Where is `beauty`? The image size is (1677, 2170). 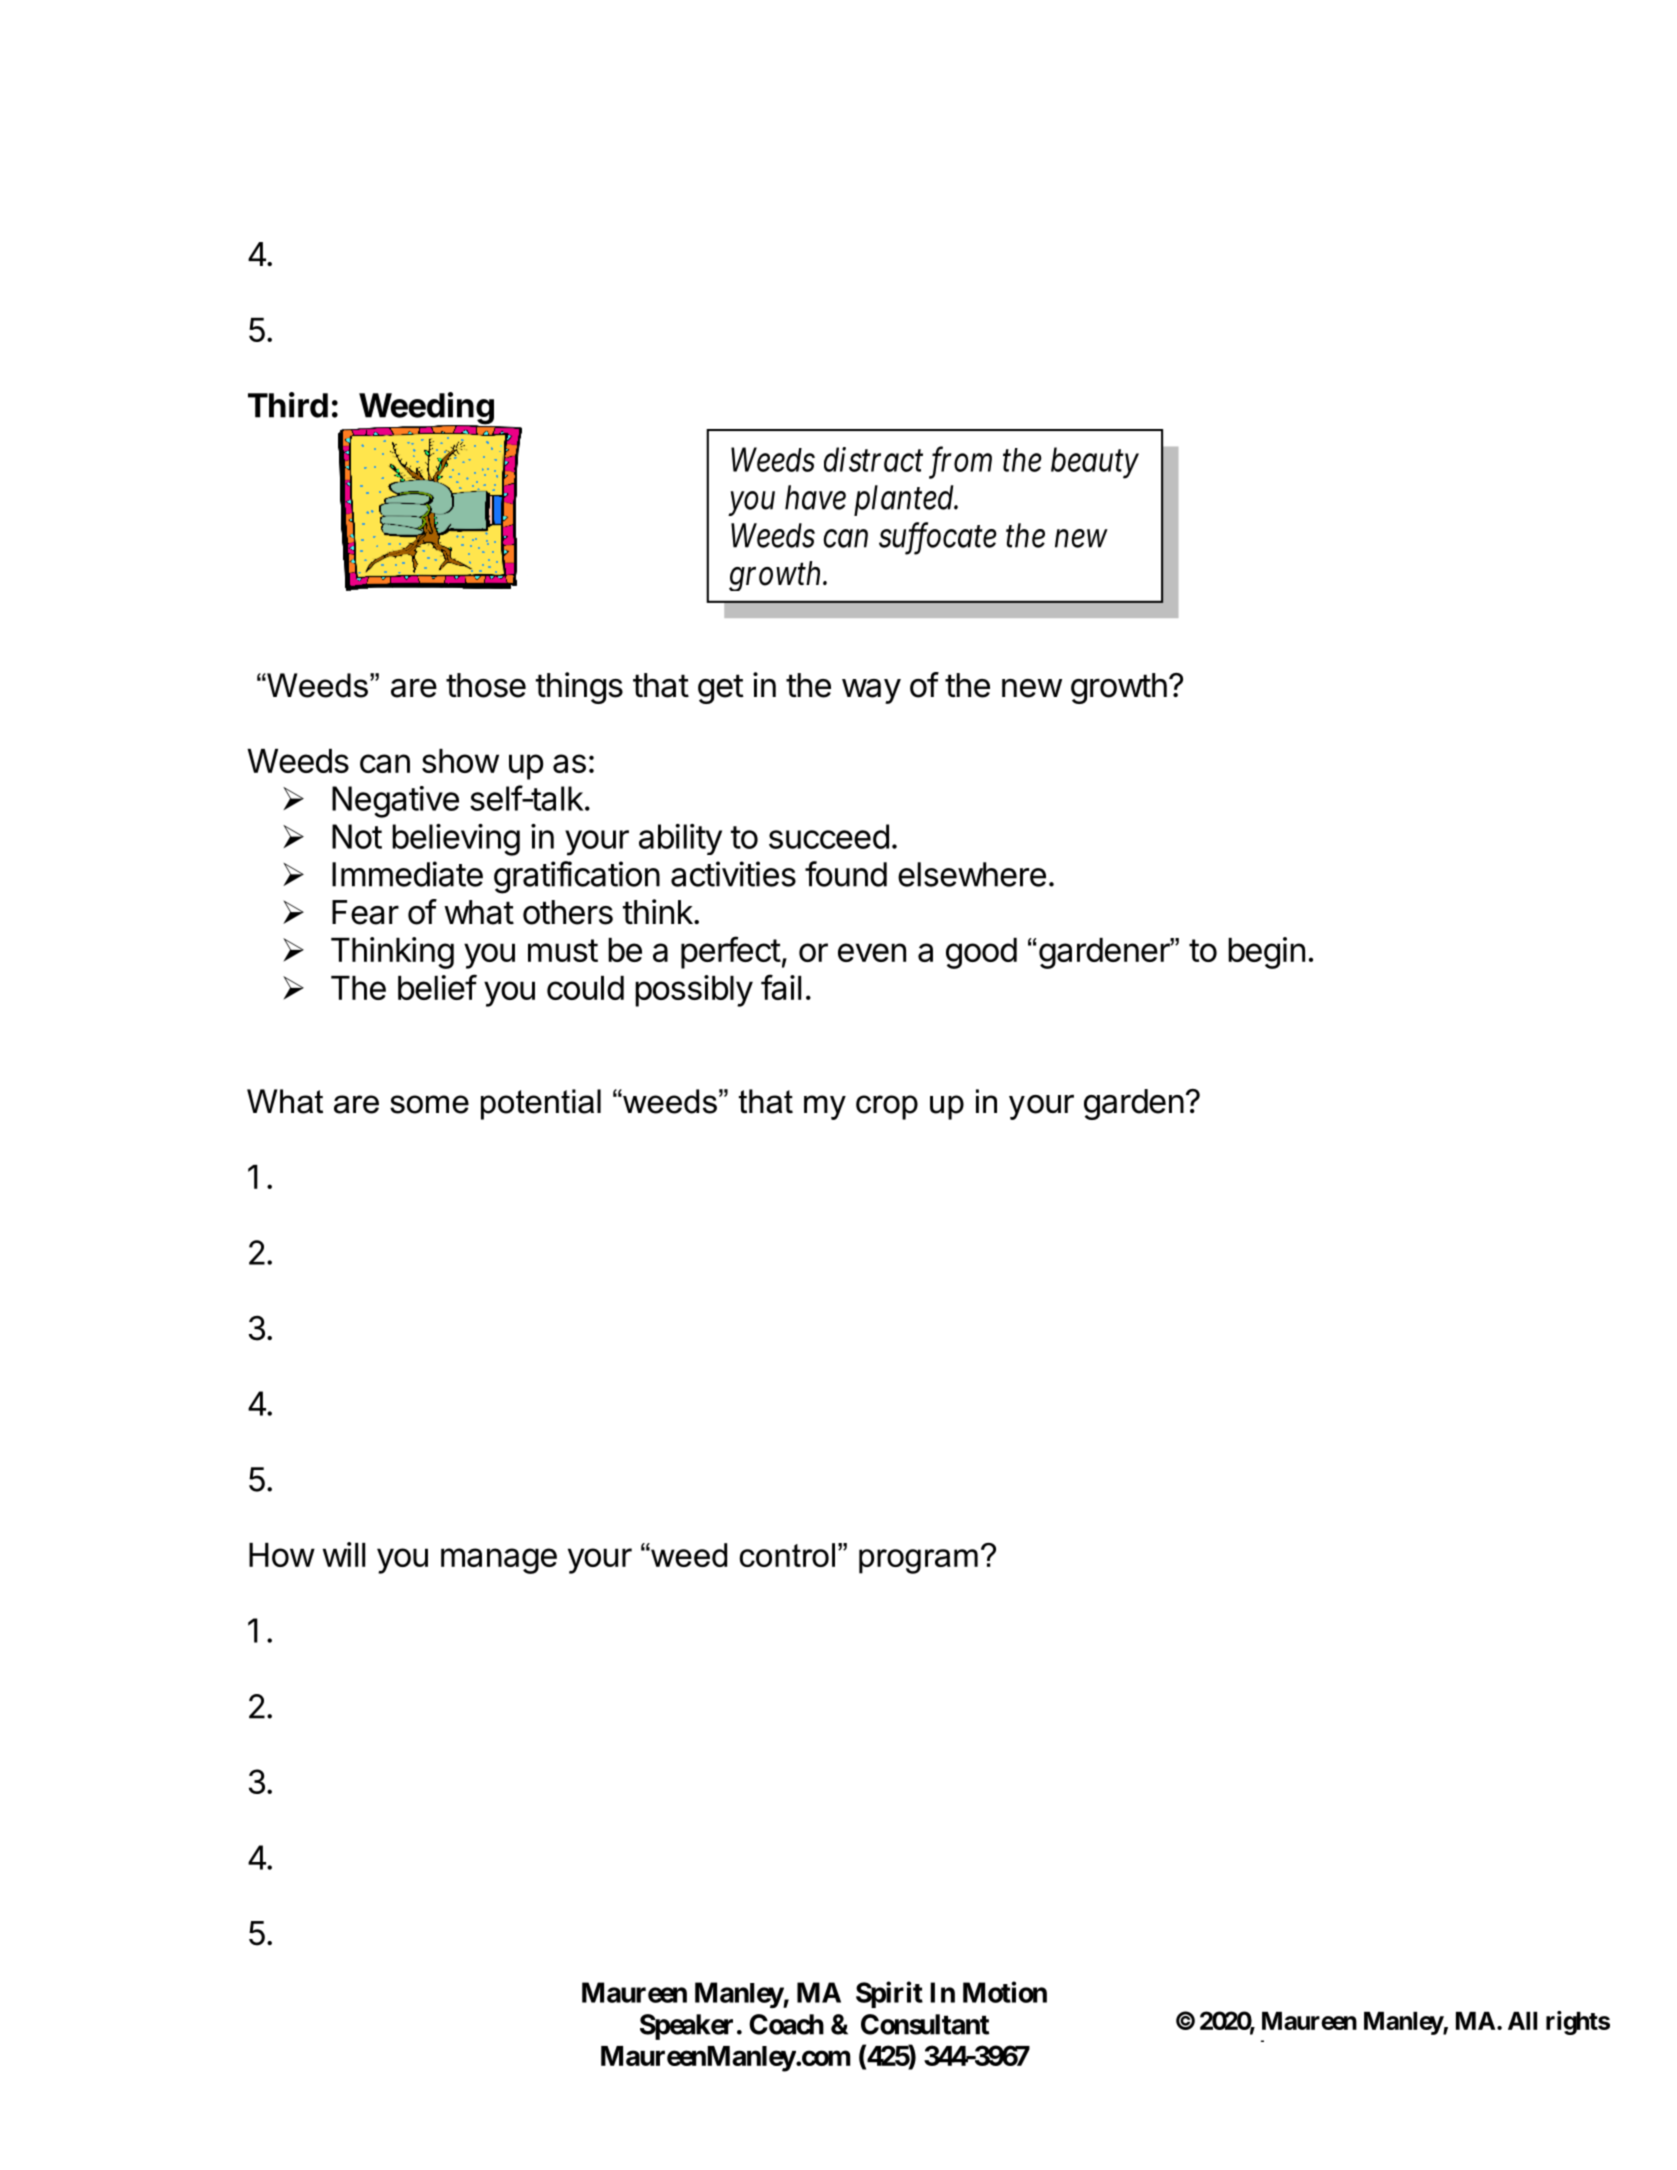
beauty is located at coordinates (1095, 463).
